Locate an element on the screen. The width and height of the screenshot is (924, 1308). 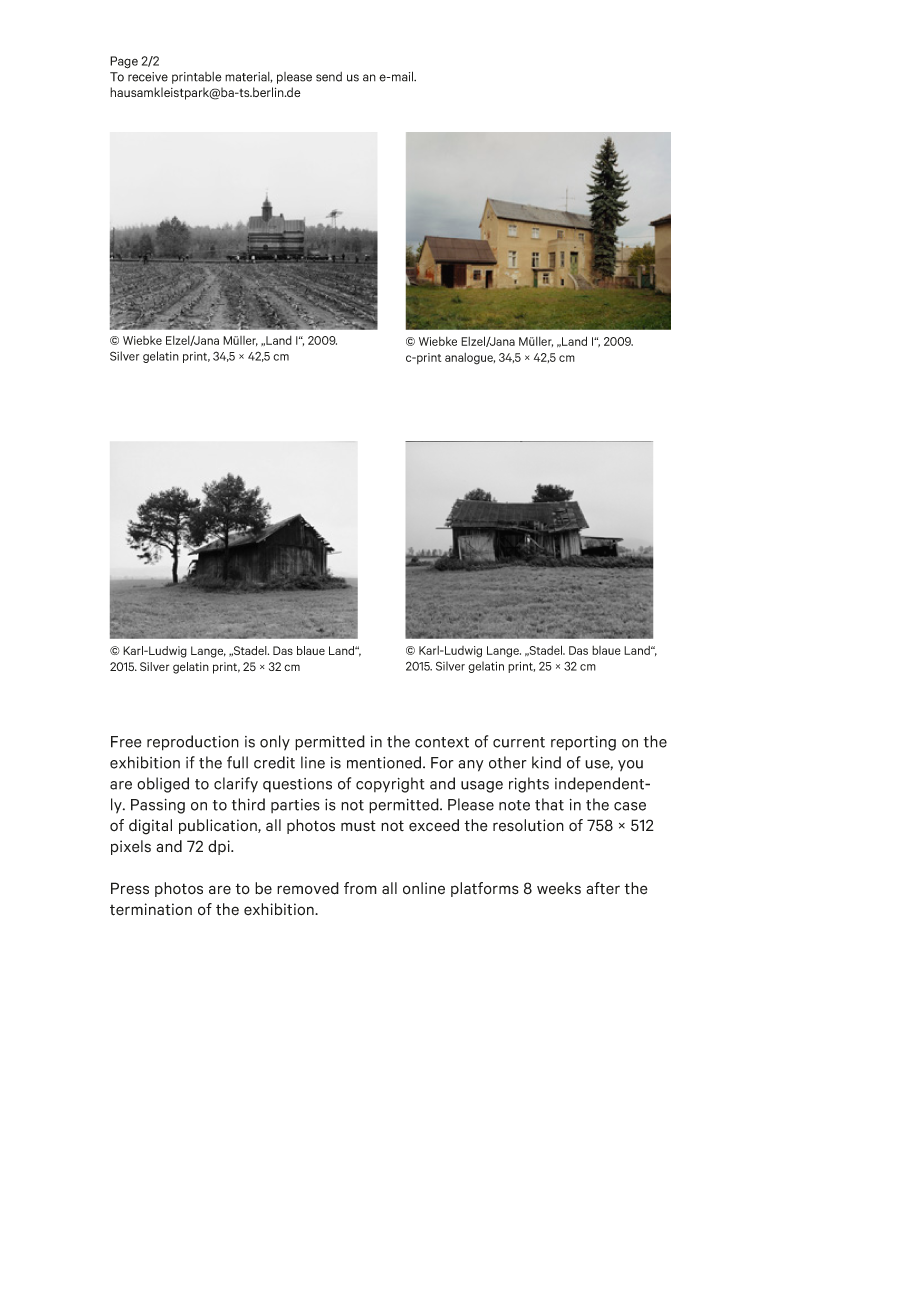
Page is located at coordinates (124, 62).
